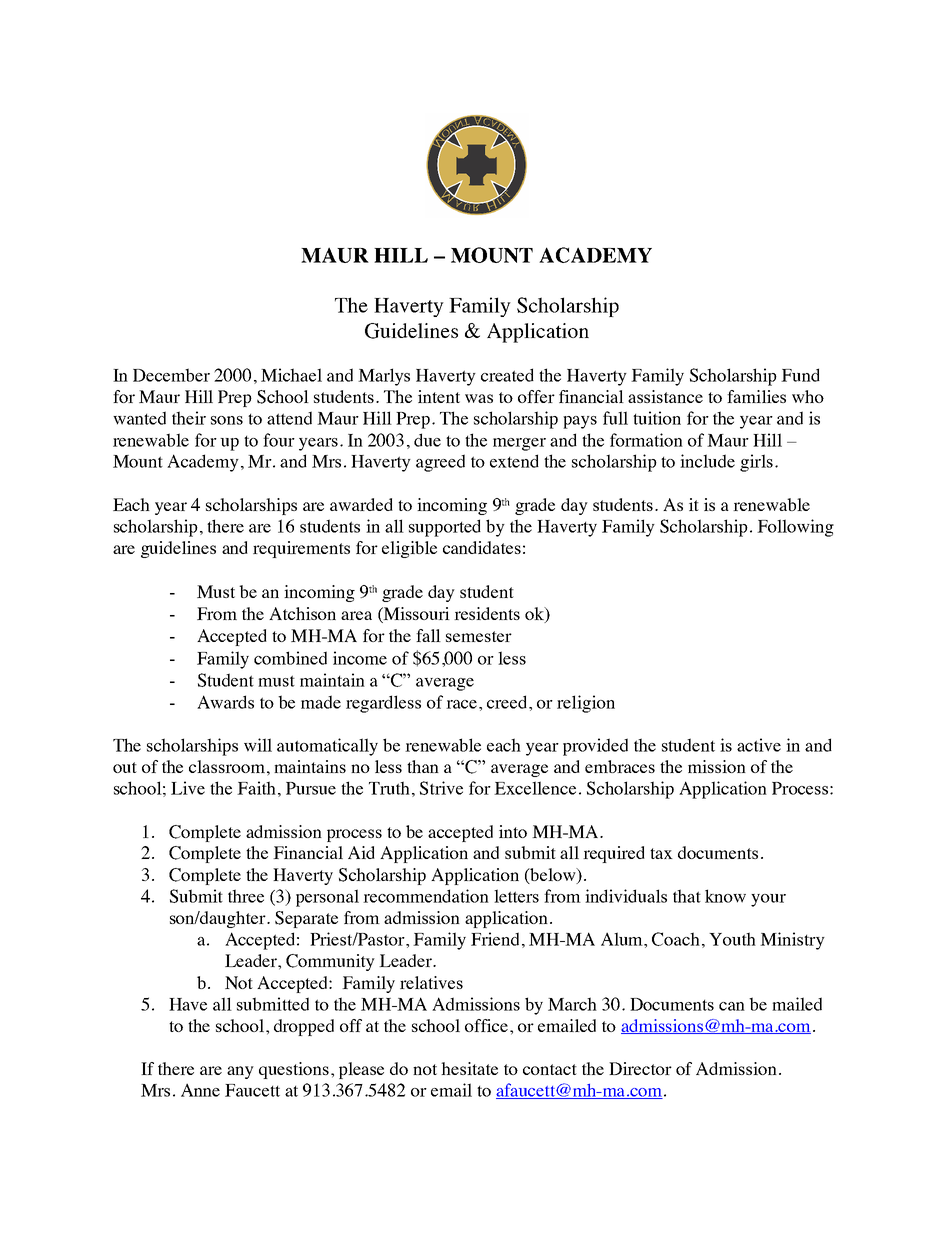  What do you see at coordinates (240, 1072) in the page?
I see `any` at bounding box center [240, 1072].
